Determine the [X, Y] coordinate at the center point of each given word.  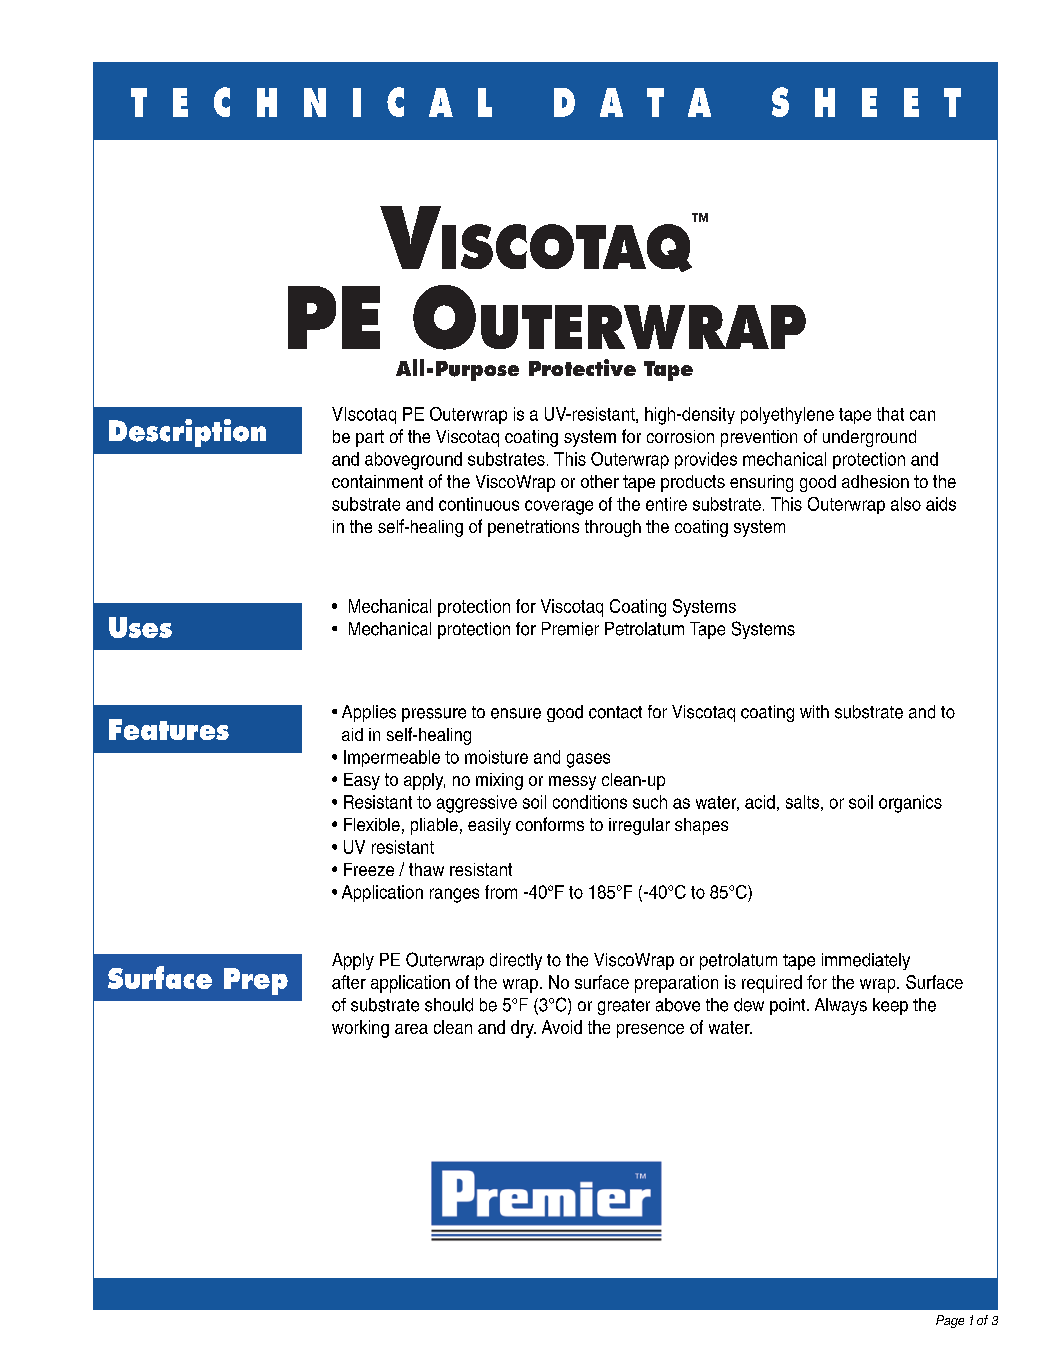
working [360, 1029]
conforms [550, 824]
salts [802, 802]
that [890, 414]
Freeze [369, 869]
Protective [582, 367]
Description [187, 433]
